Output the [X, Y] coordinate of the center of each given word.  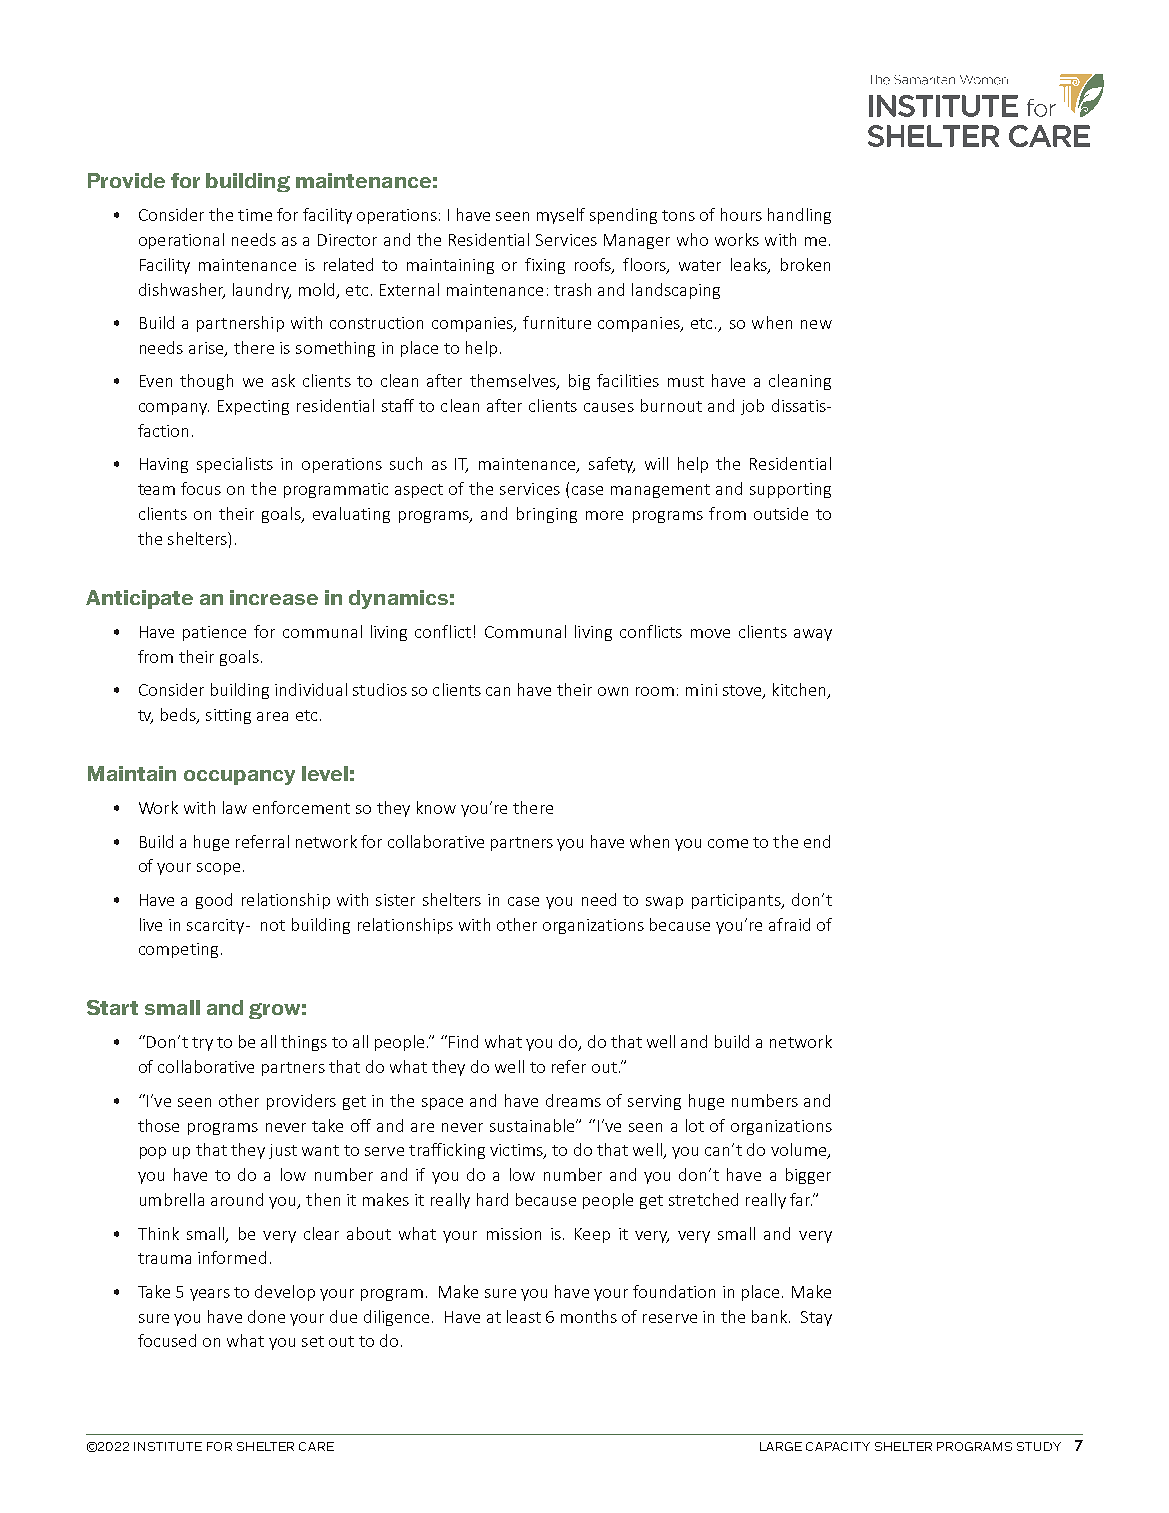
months [589, 1316]
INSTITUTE [168, 1446]
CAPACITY [838, 1446]
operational [181, 241]
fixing [545, 266]
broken [805, 264]
